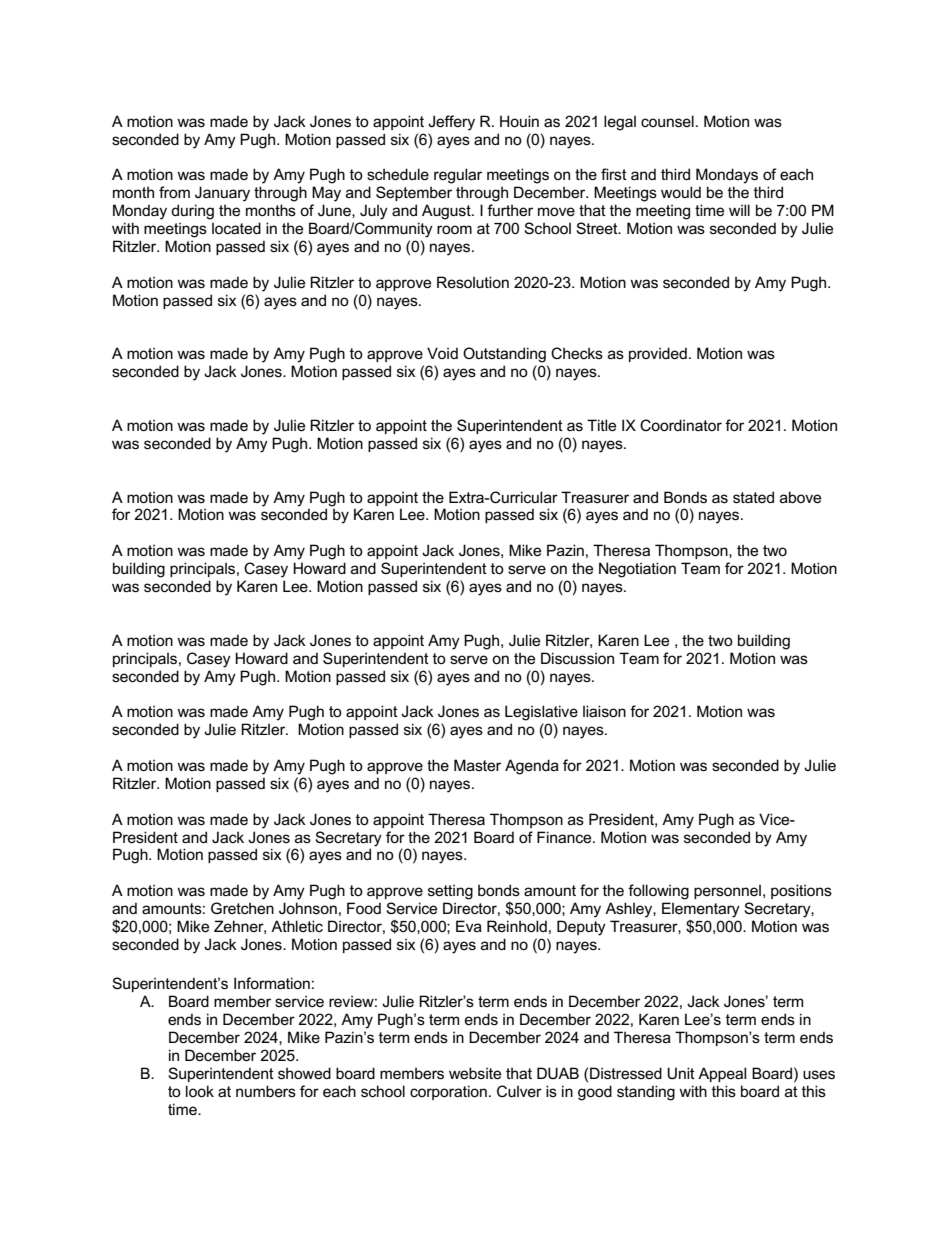  I want to click on website, so click(475, 1073).
